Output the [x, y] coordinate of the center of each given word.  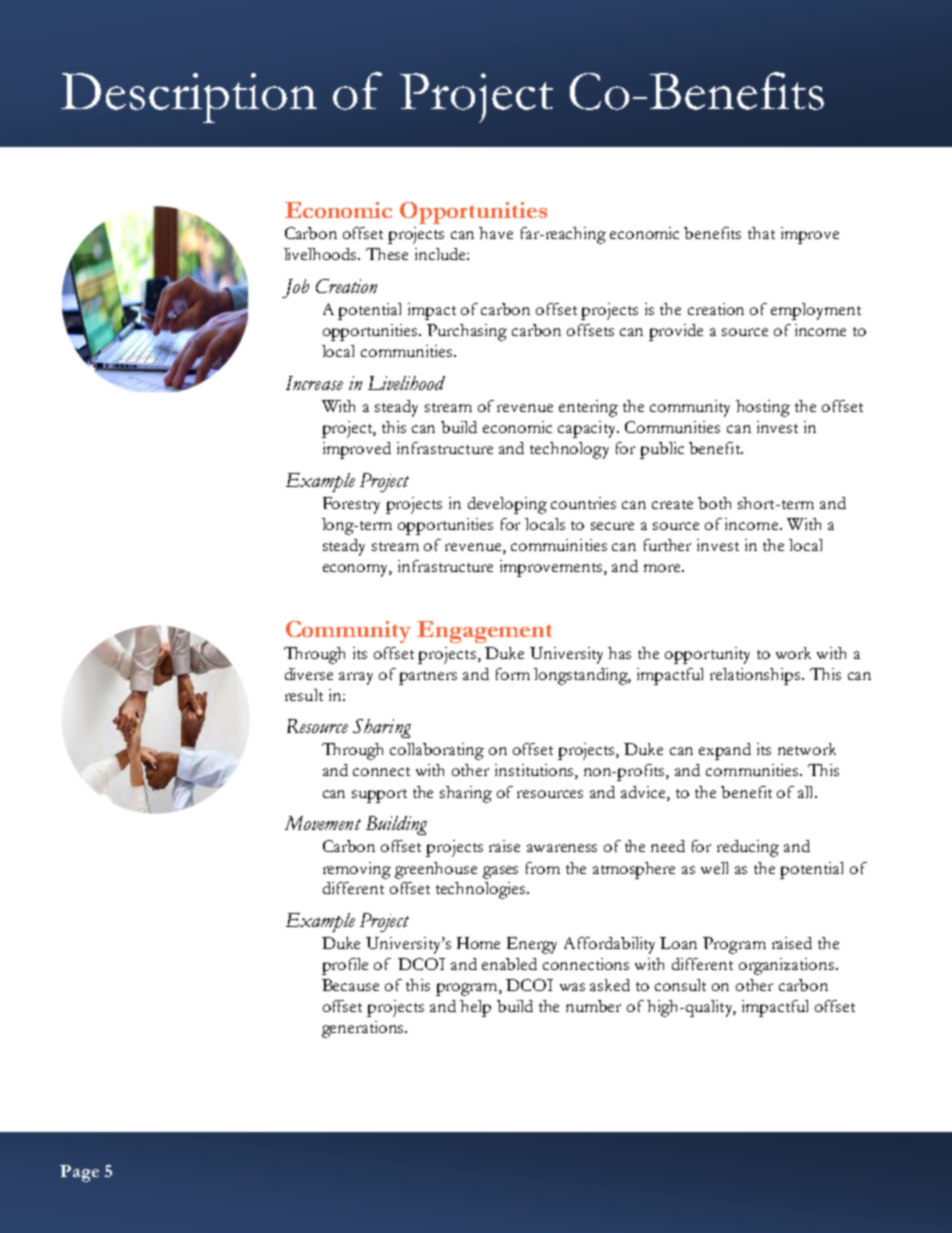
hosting [763, 408]
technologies [482, 890]
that [761, 233]
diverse [309, 674]
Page [79, 1173]
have [496, 233]
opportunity [707, 655]
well [714, 868]
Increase [314, 383]
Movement [323, 823]
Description [189, 98]
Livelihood [406, 383]
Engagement [484, 632]
